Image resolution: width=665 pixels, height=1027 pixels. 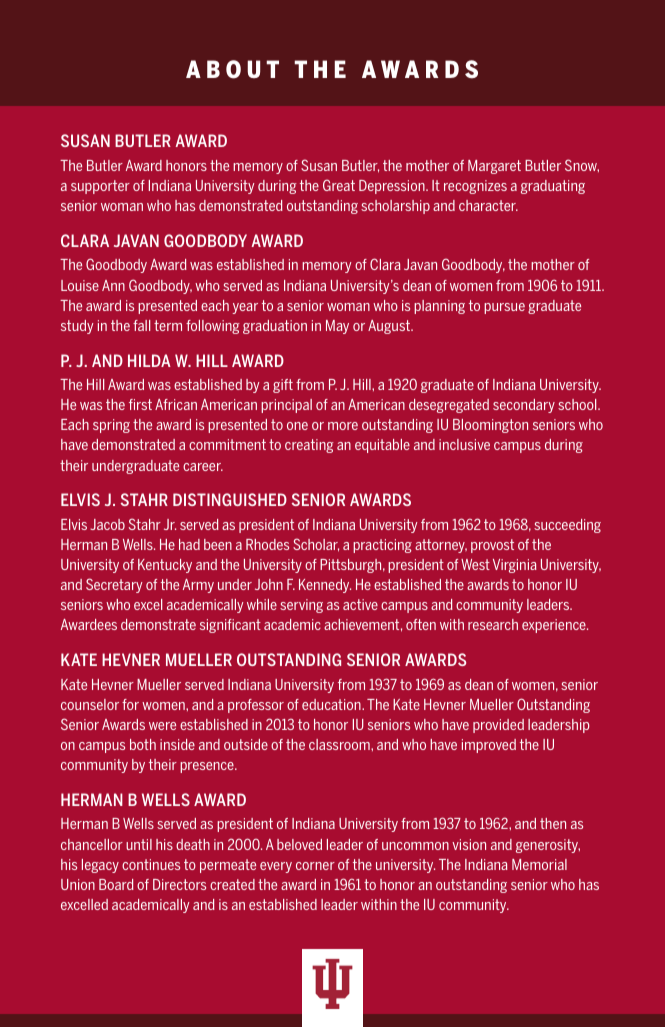 I want to click on Margaret, so click(x=494, y=167).
